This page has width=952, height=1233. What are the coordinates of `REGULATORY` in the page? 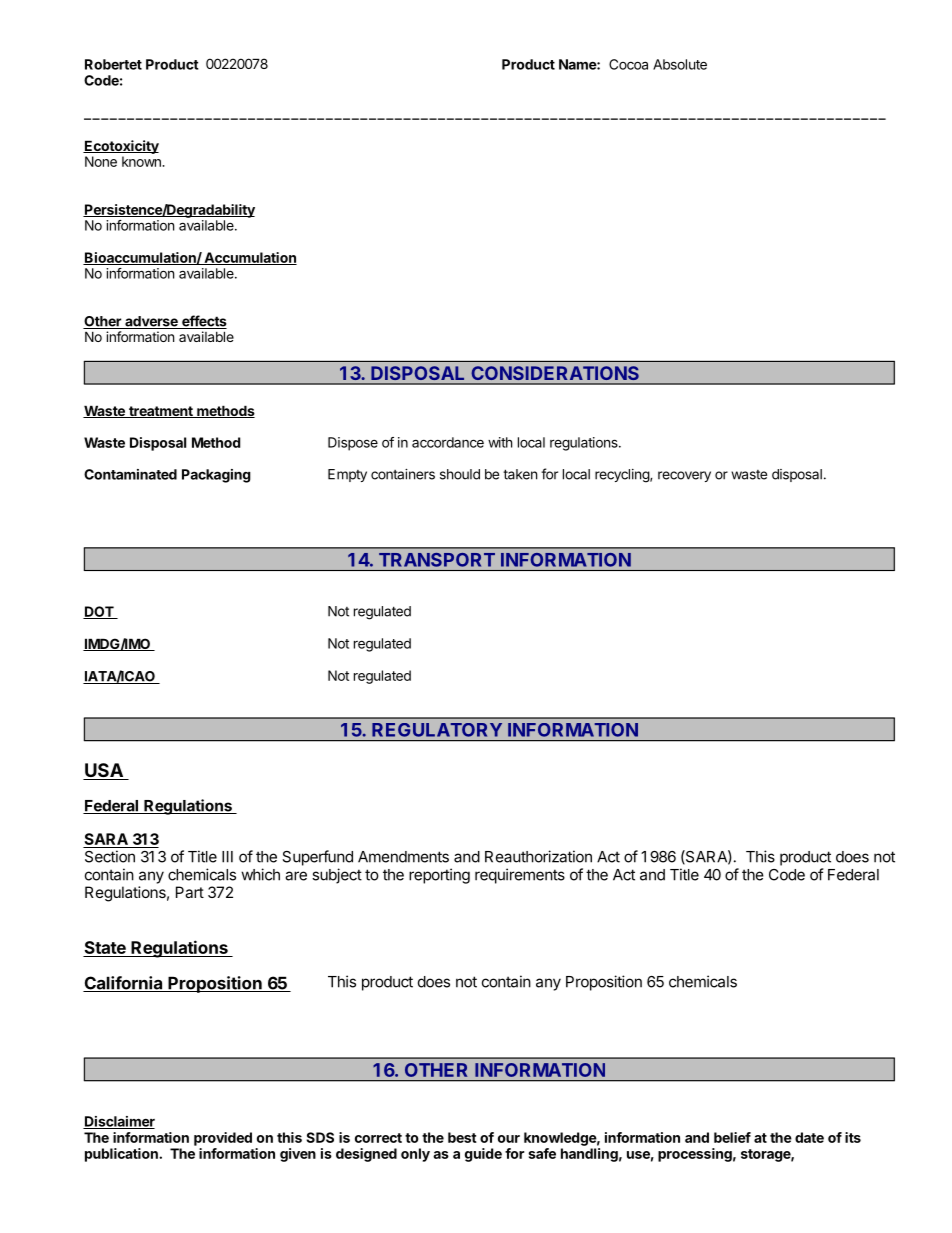 It's located at (437, 730).
